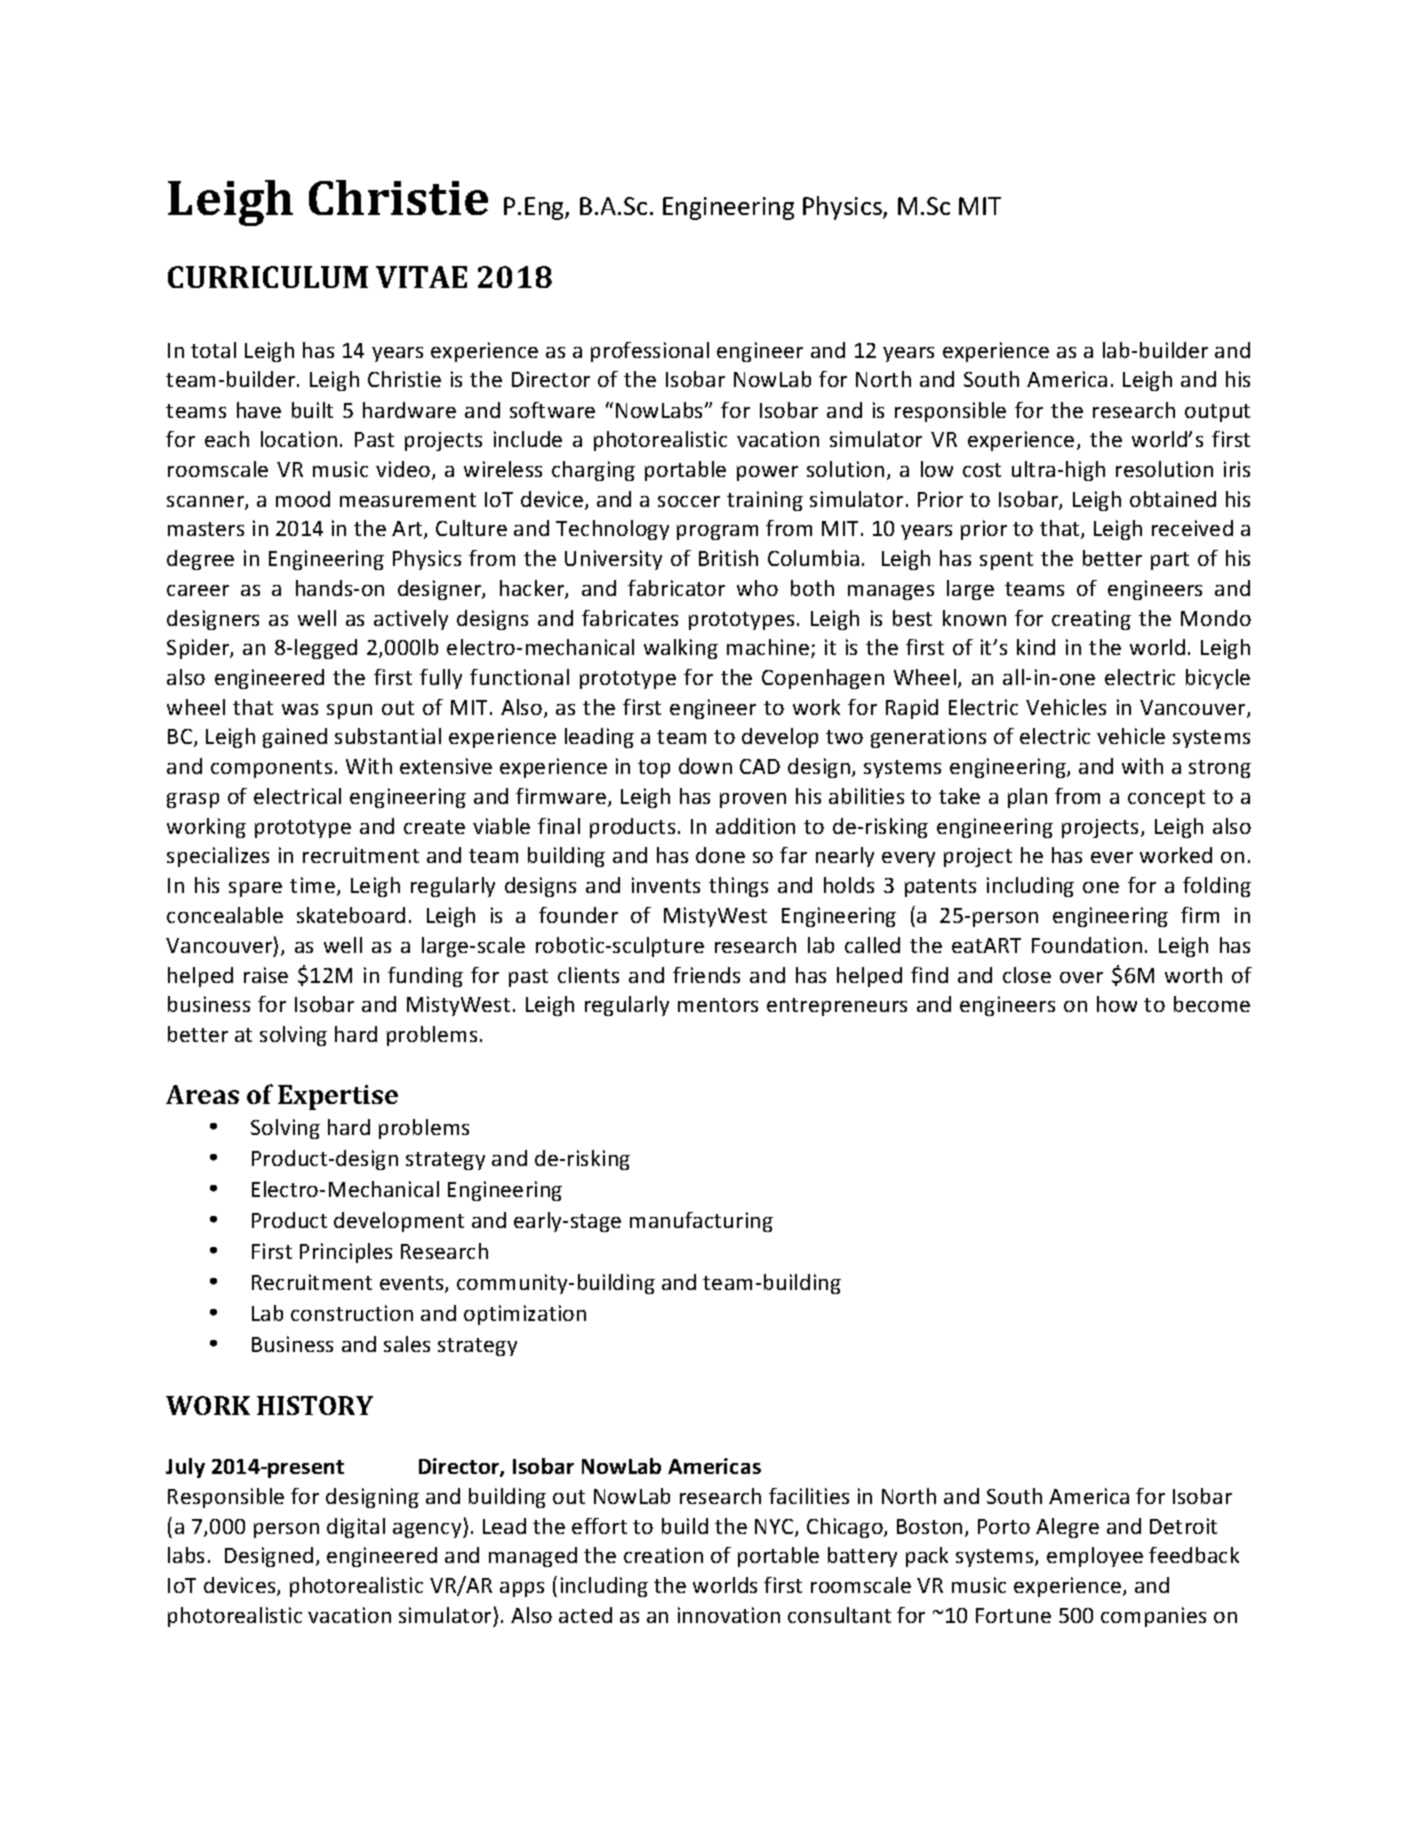 This image has height=1837, width=1419. I want to click on gained, so click(295, 738).
